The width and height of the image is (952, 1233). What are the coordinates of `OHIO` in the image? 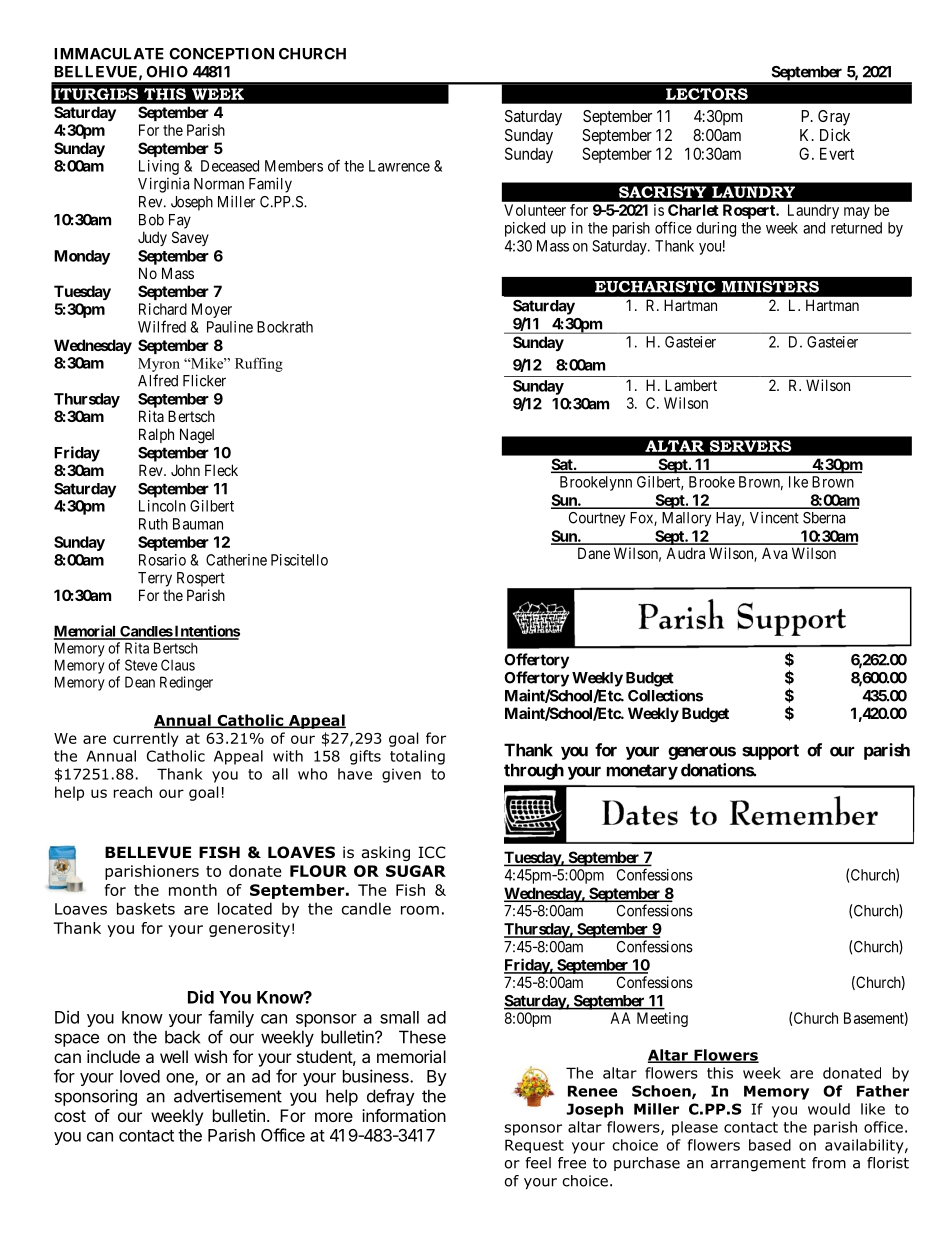 It's located at (167, 72).
